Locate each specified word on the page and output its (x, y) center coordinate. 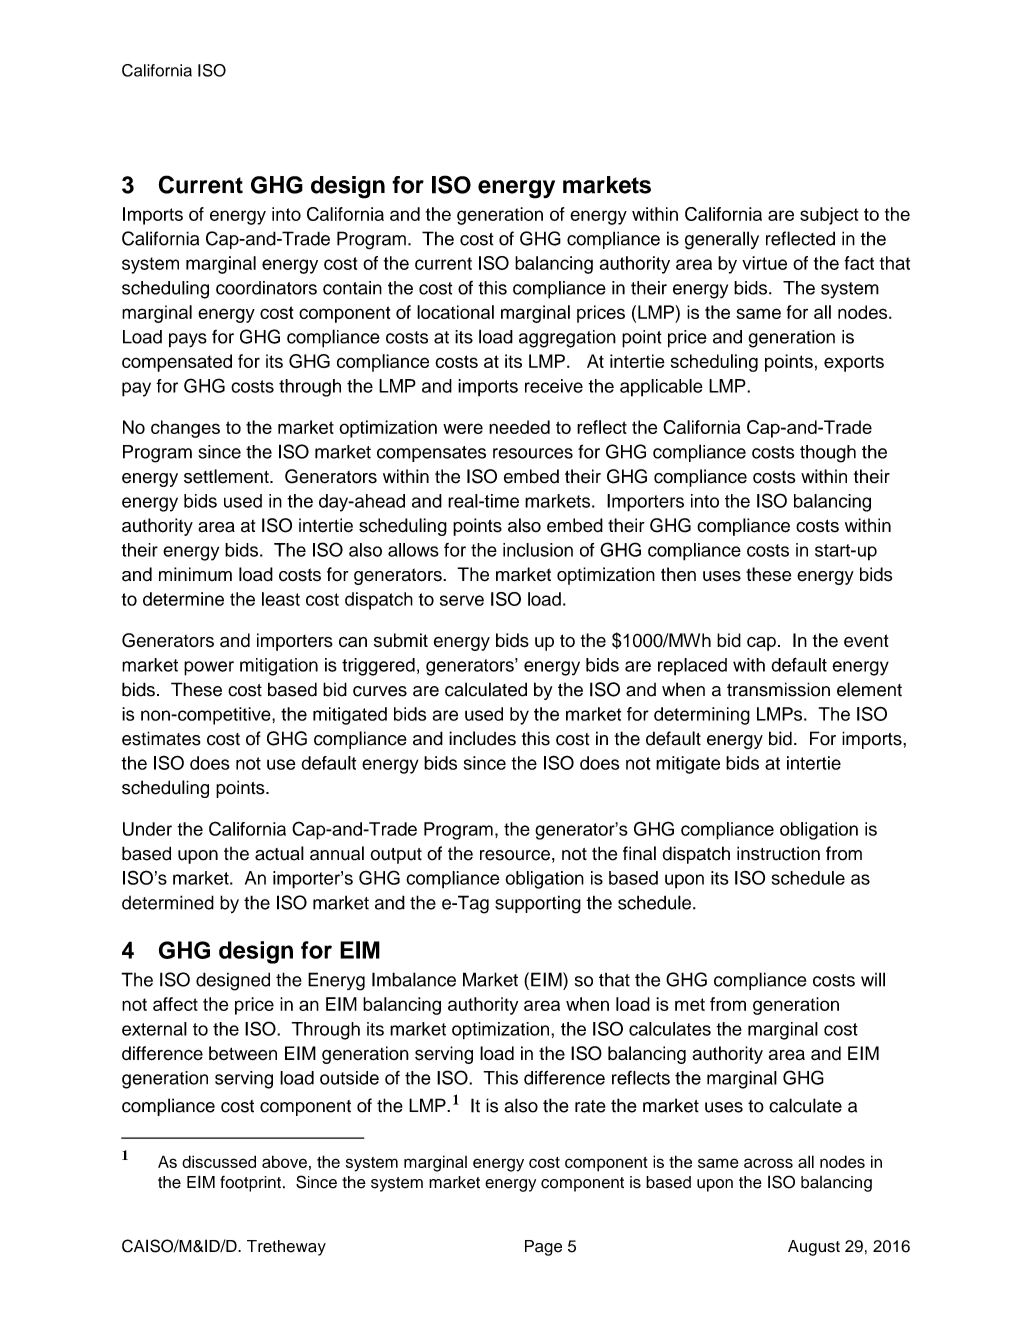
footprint (250, 1184)
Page (543, 1248)
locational (455, 312)
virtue (764, 263)
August (814, 1248)
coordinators (266, 288)
